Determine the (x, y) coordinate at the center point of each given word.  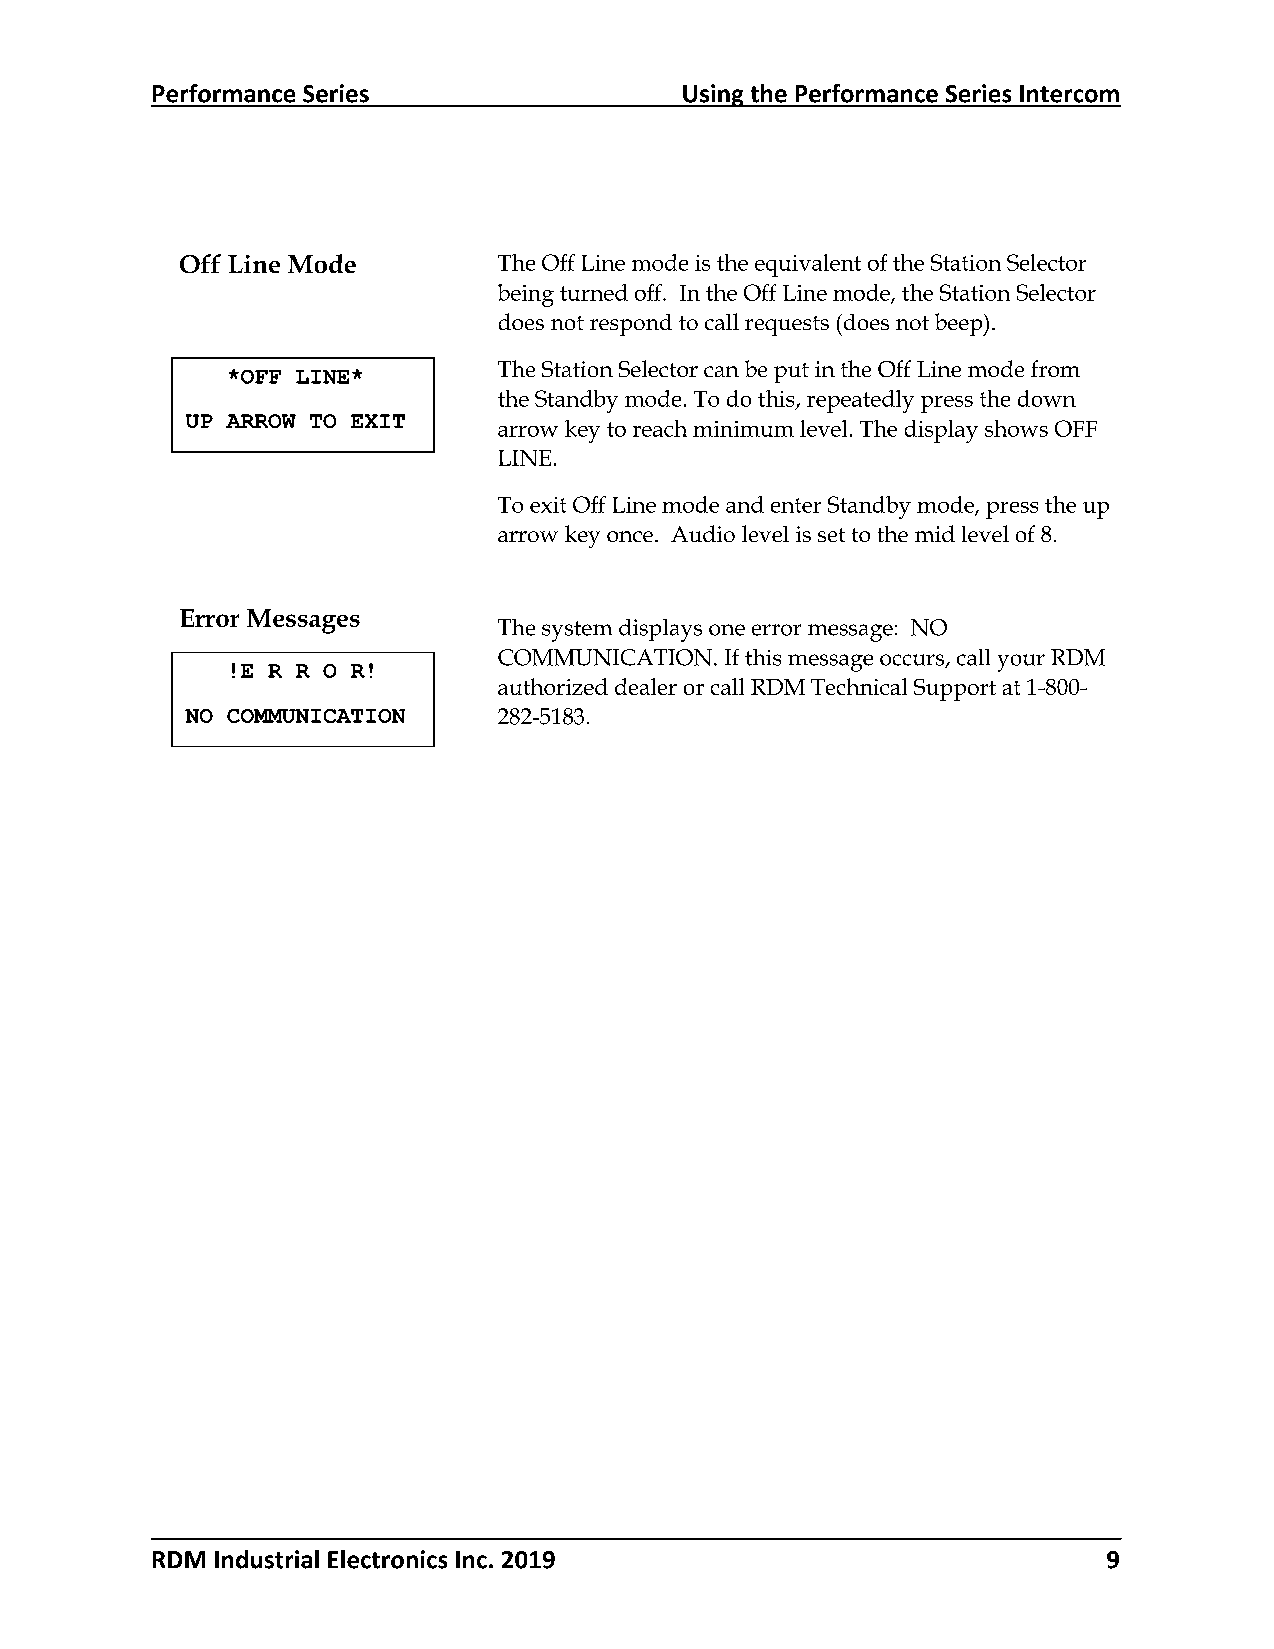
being (526, 295)
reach (660, 428)
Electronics (387, 1559)
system (577, 631)
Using (713, 95)
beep (960, 324)
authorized (553, 686)
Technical (859, 686)
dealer (646, 686)
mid (935, 533)
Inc (471, 1560)
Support (955, 690)
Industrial (267, 1559)
